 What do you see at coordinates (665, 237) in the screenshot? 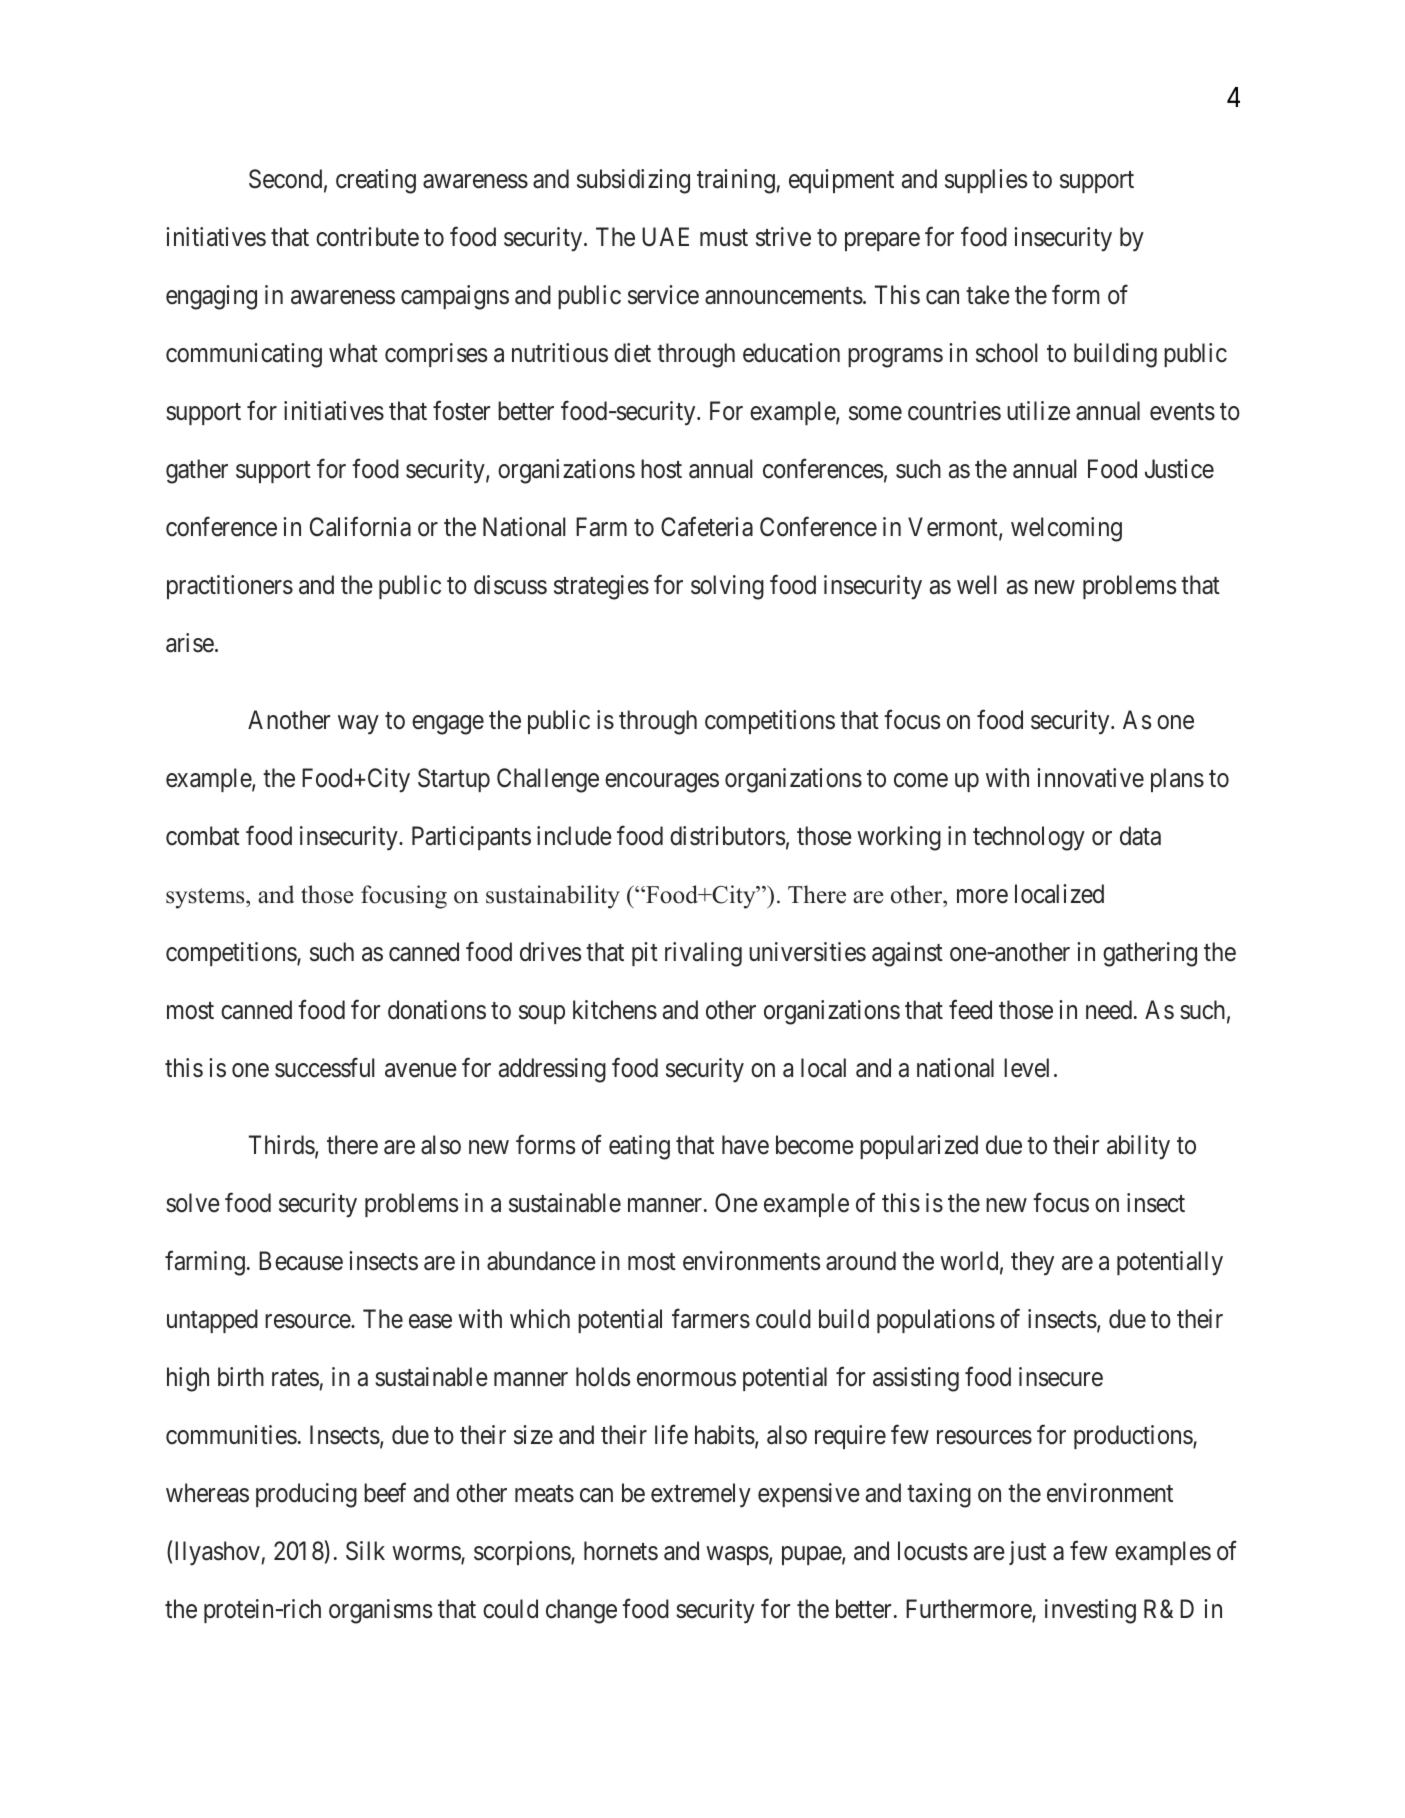
I see `UAE` at bounding box center [665, 237].
